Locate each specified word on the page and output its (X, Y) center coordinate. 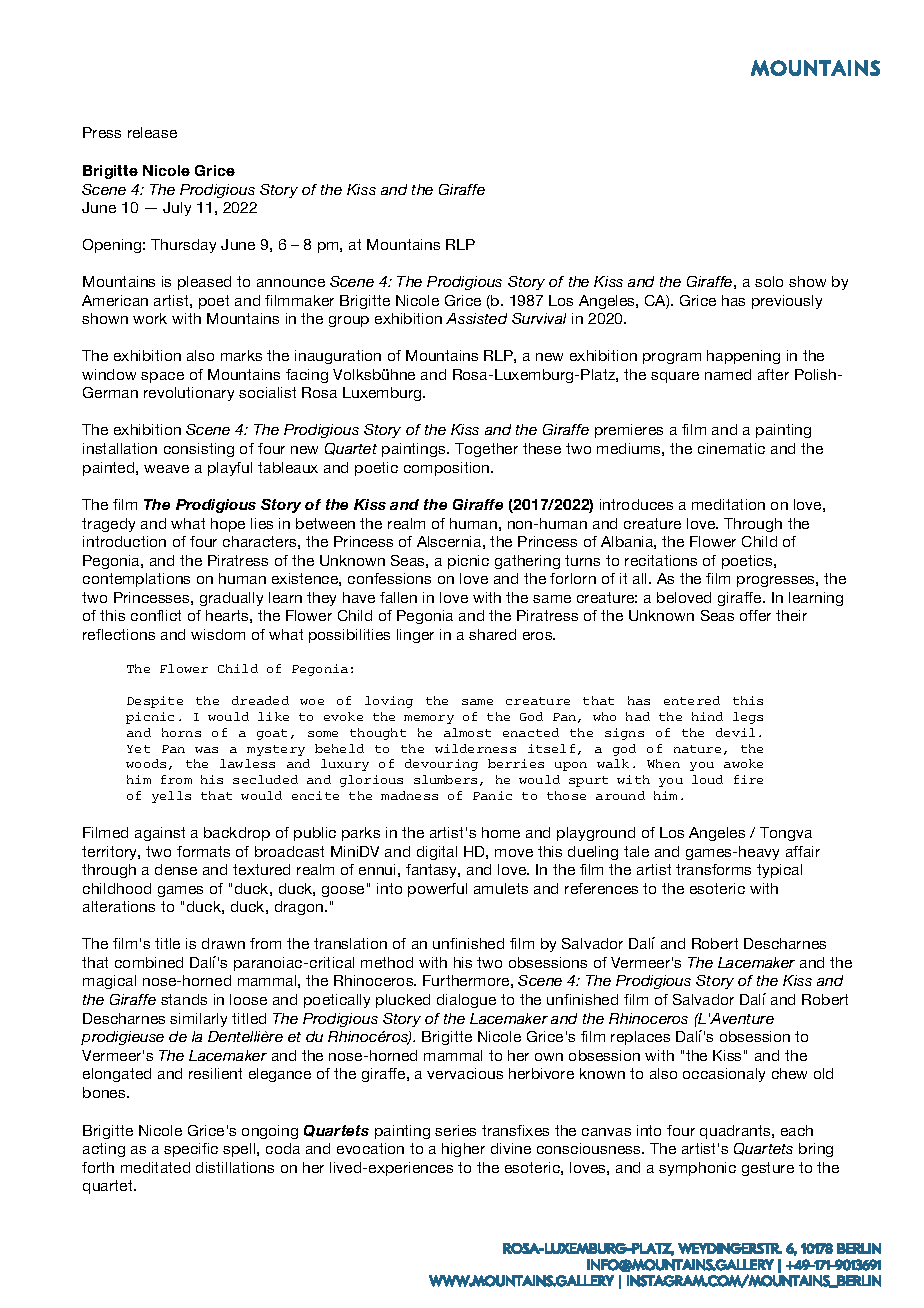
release (152, 132)
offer (755, 615)
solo (769, 281)
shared (492, 634)
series (455, 1130)
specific (191, 1150)
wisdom (218, 634)
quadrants (736, 1132)
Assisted (476, 318)
